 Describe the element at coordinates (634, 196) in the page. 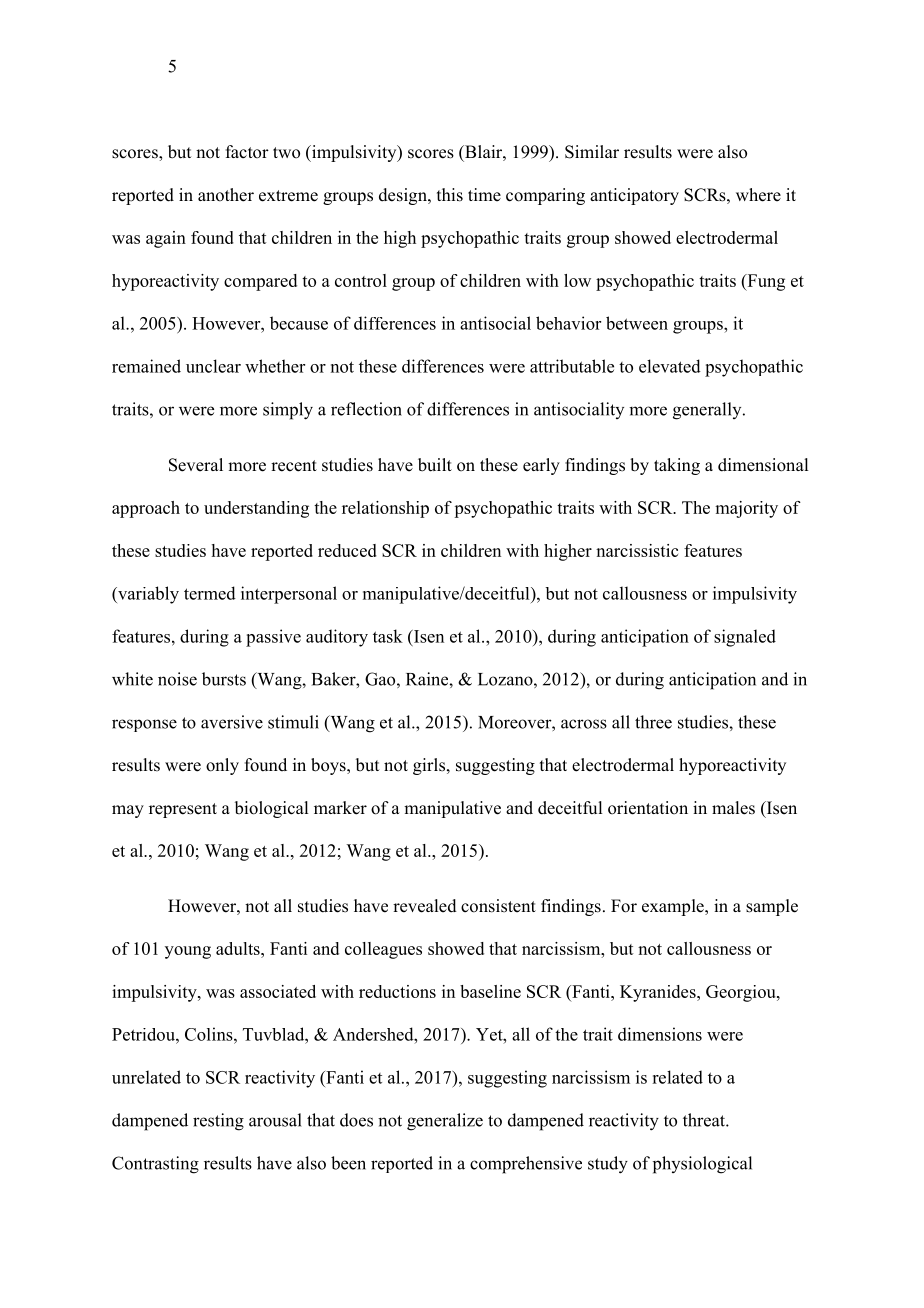

I see `anticipatory` at that location.
